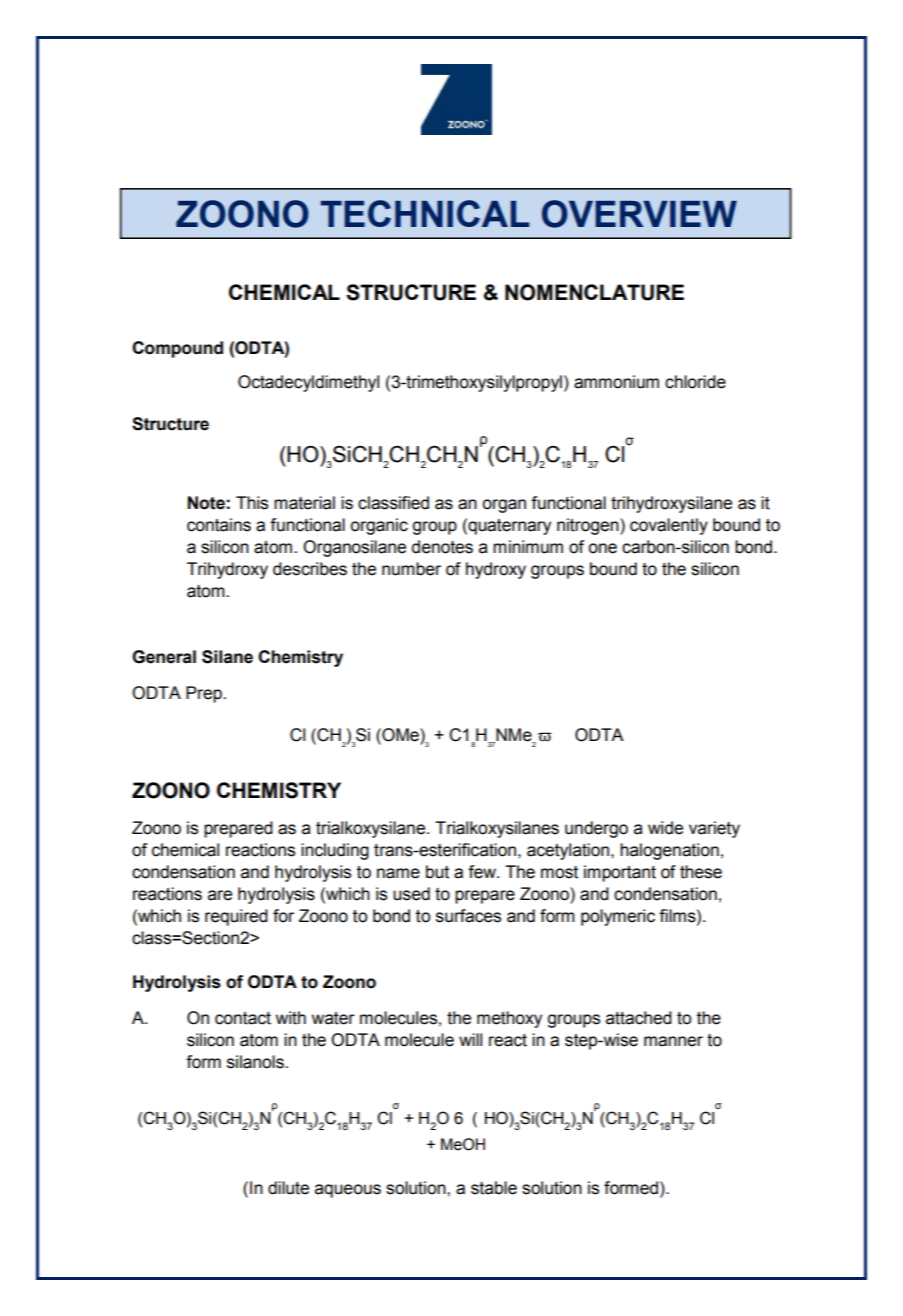 The width and height of the page is (903, 1316). Describe the element at coordinates (304, 503) in the page. I see `material` at that location.
